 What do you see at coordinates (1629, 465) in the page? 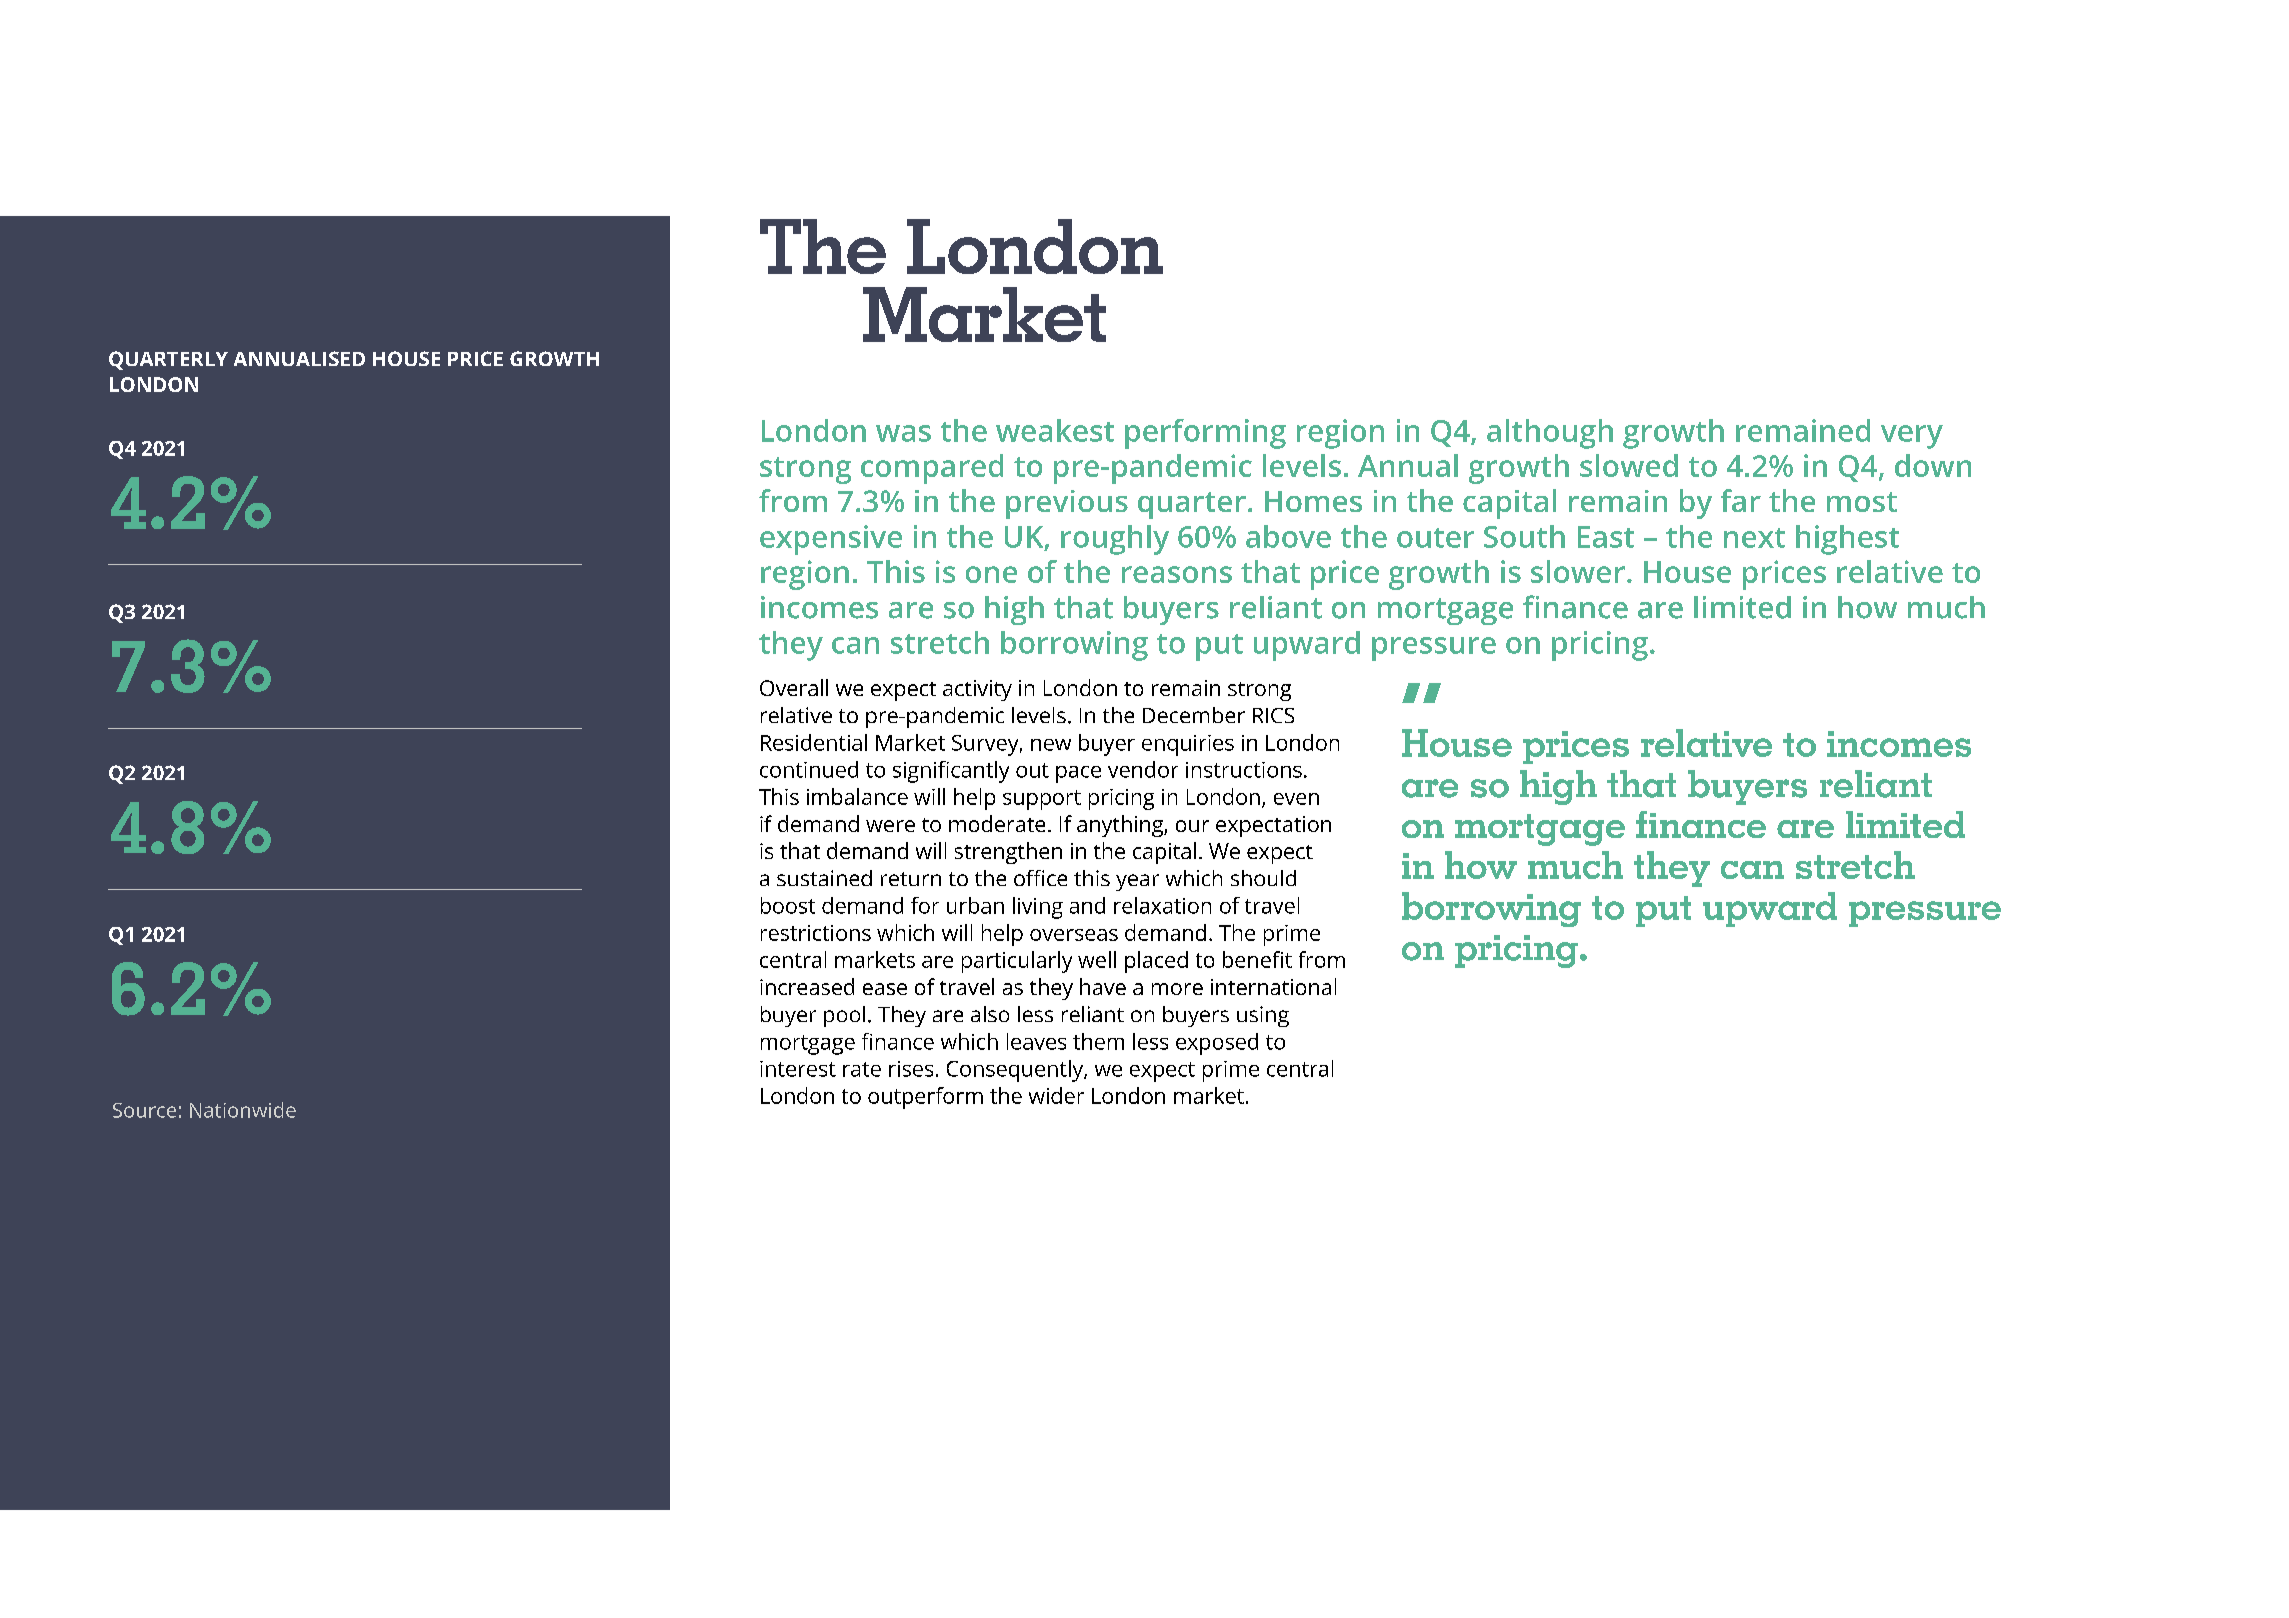
I see `slowed` at bounding box center [1629, 465].
